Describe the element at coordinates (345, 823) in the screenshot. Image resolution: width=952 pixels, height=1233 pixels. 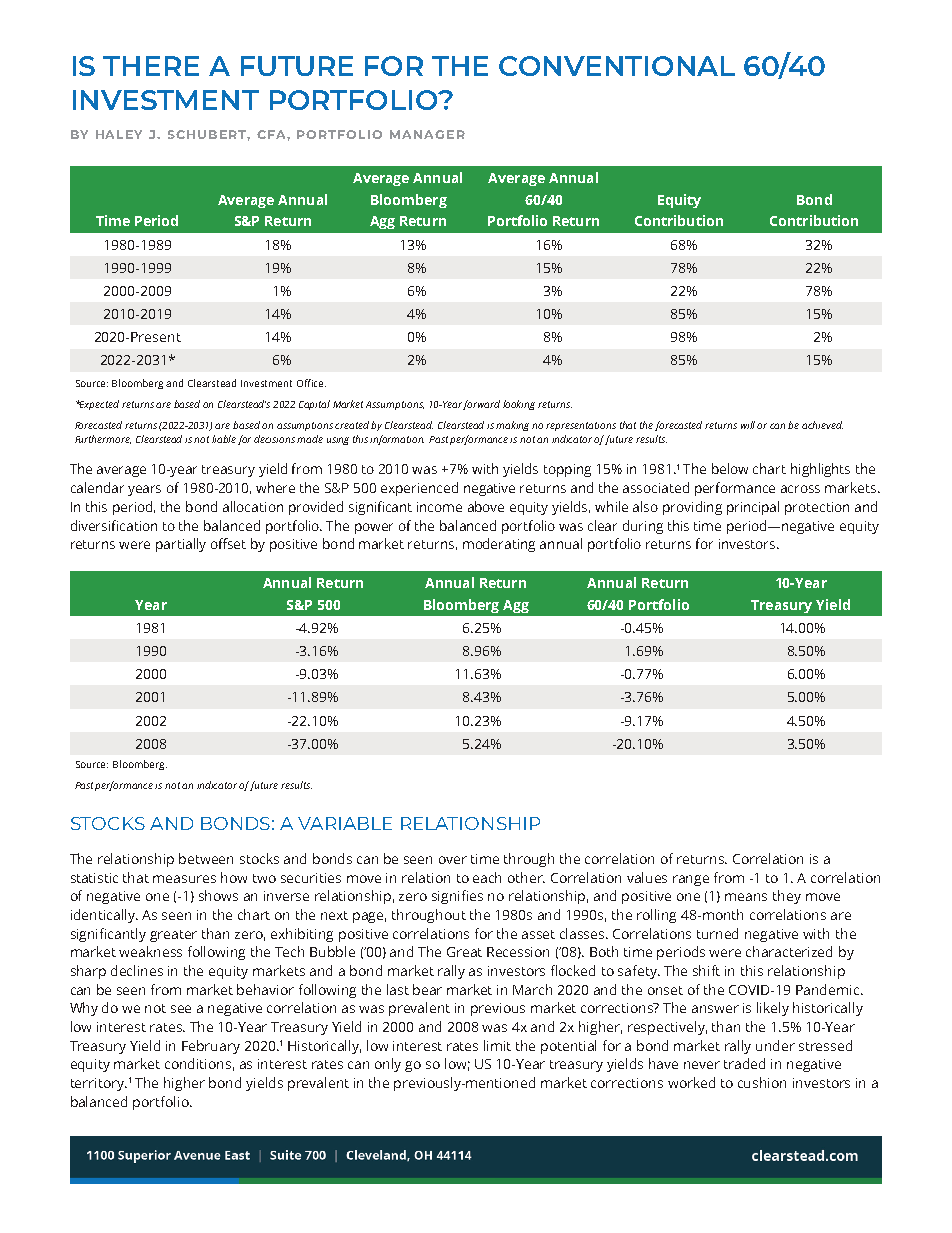
I see `VARIABLE` at that location.
